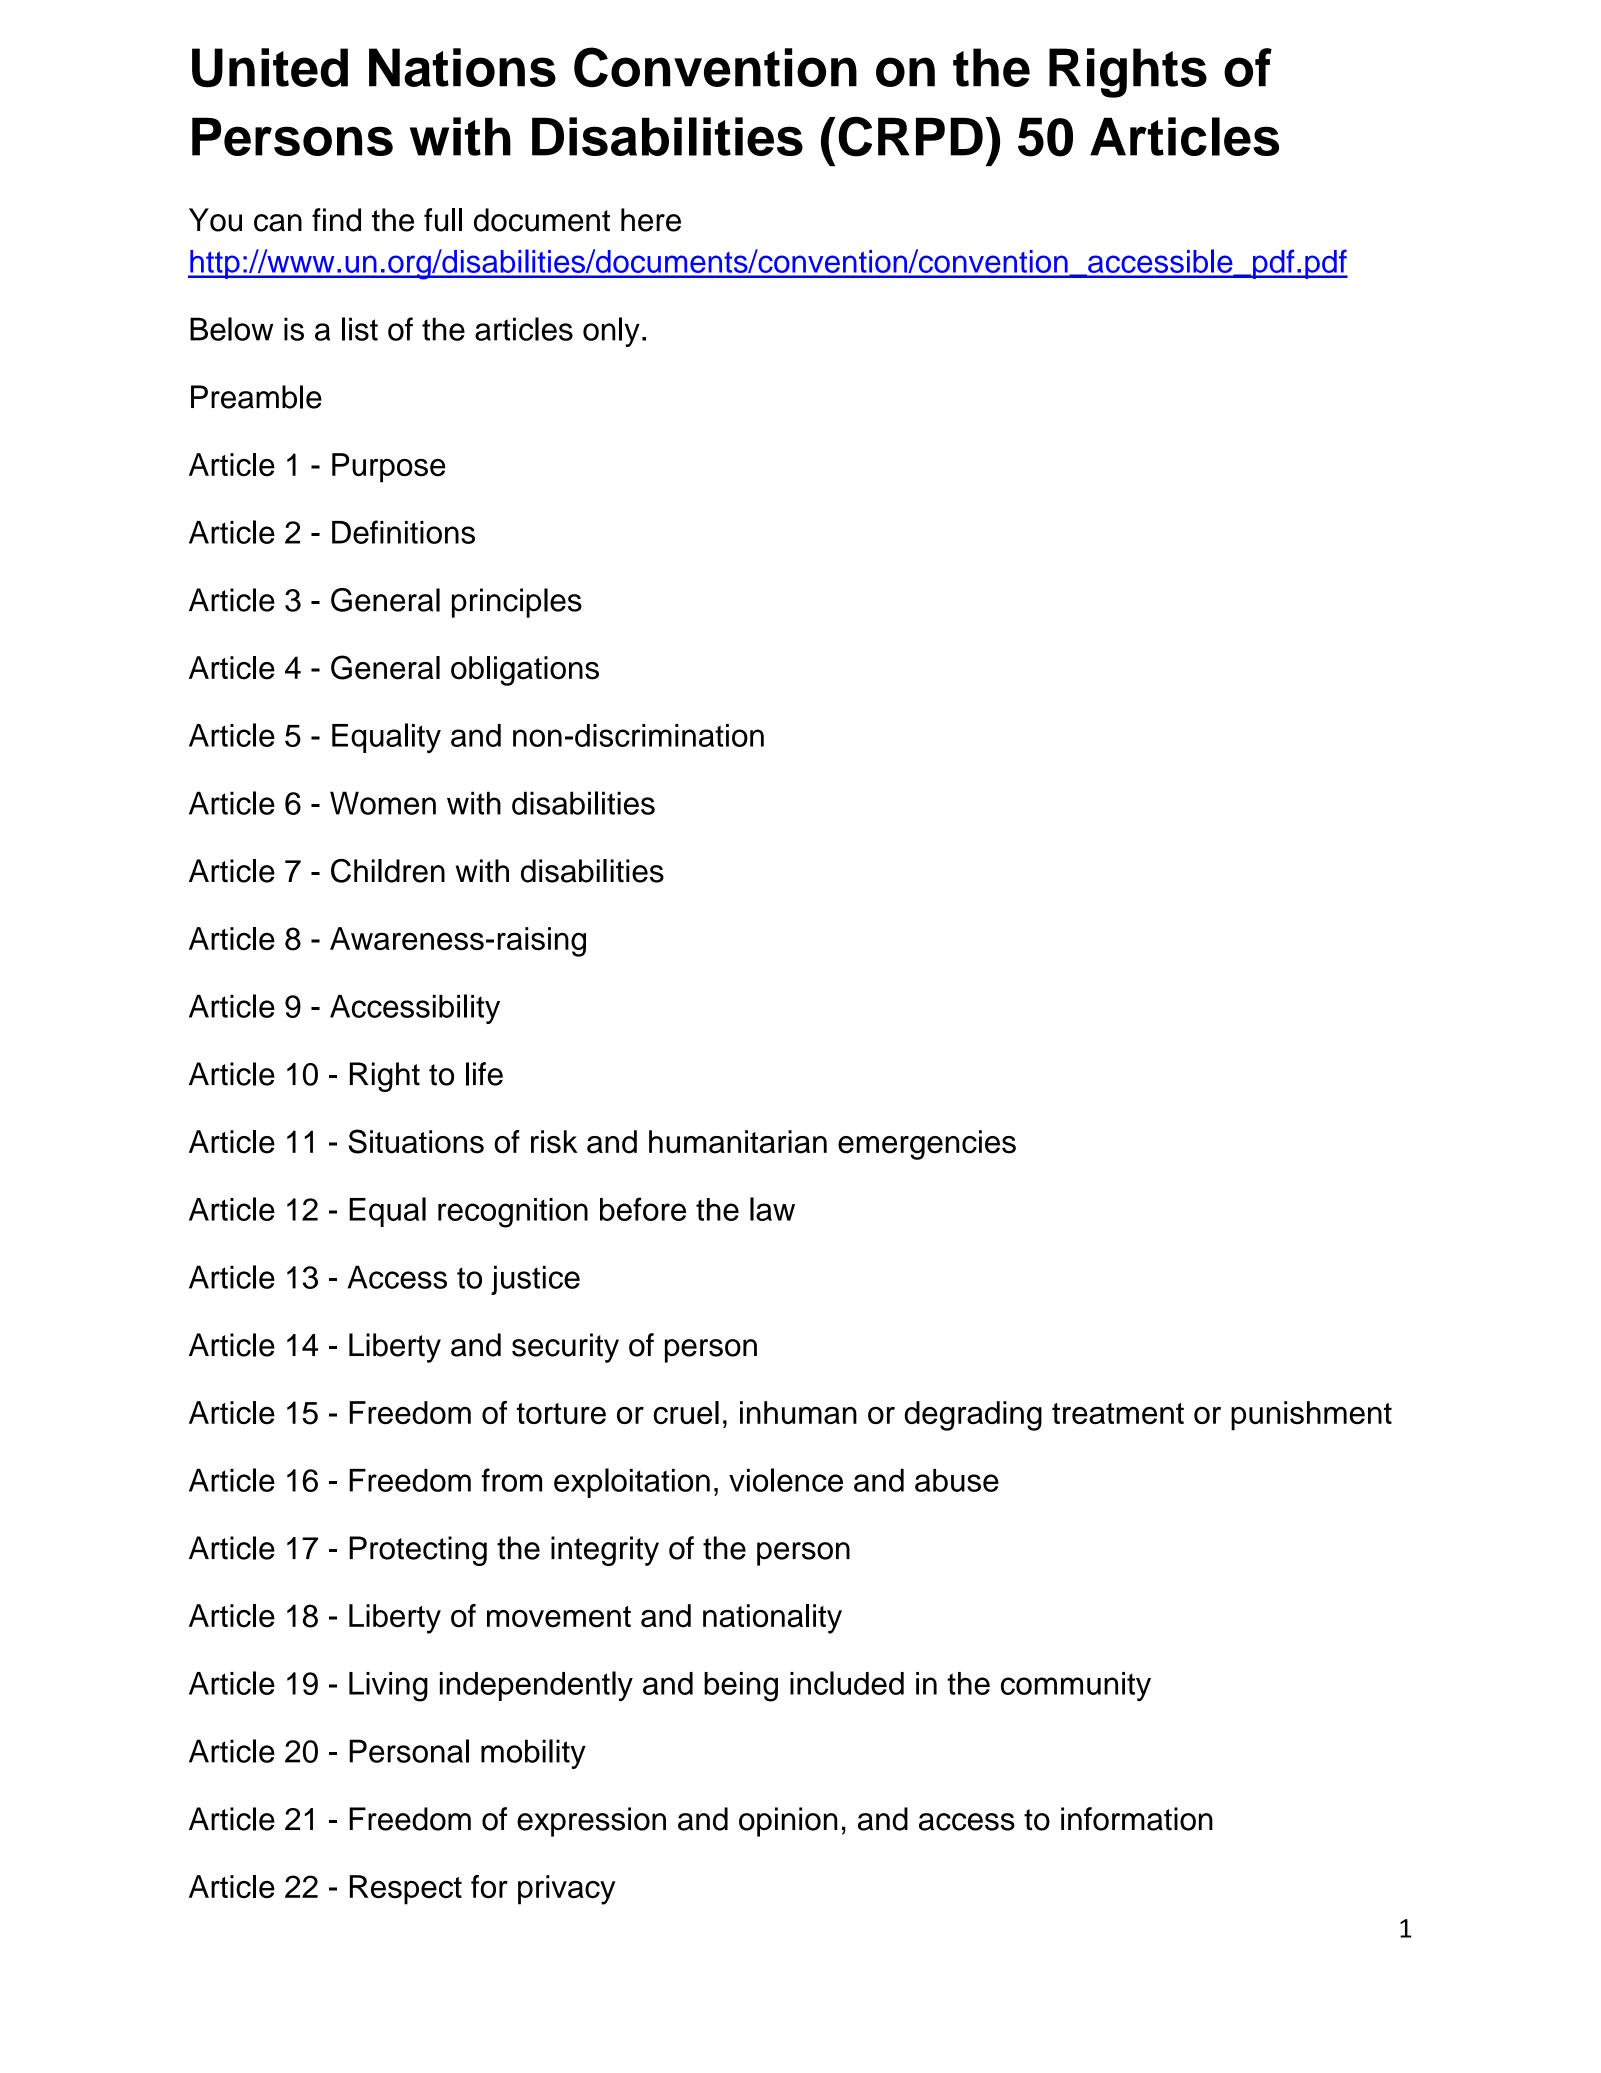 The height and width of the image is (2073, 1601). I want to click on emergencies, so click(927, 1145).
